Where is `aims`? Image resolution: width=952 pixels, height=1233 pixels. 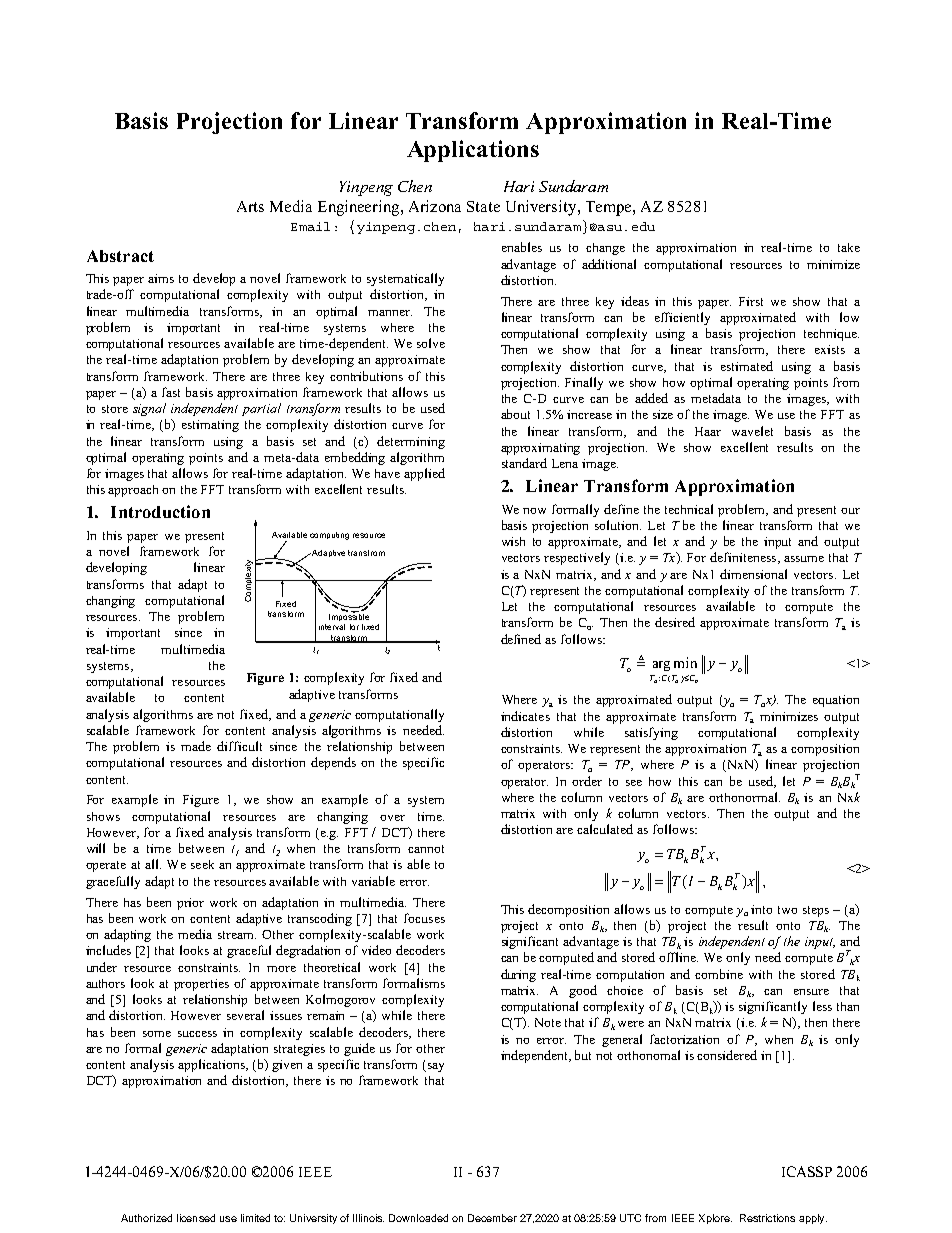
aims is located at coordinates (161, 278).
